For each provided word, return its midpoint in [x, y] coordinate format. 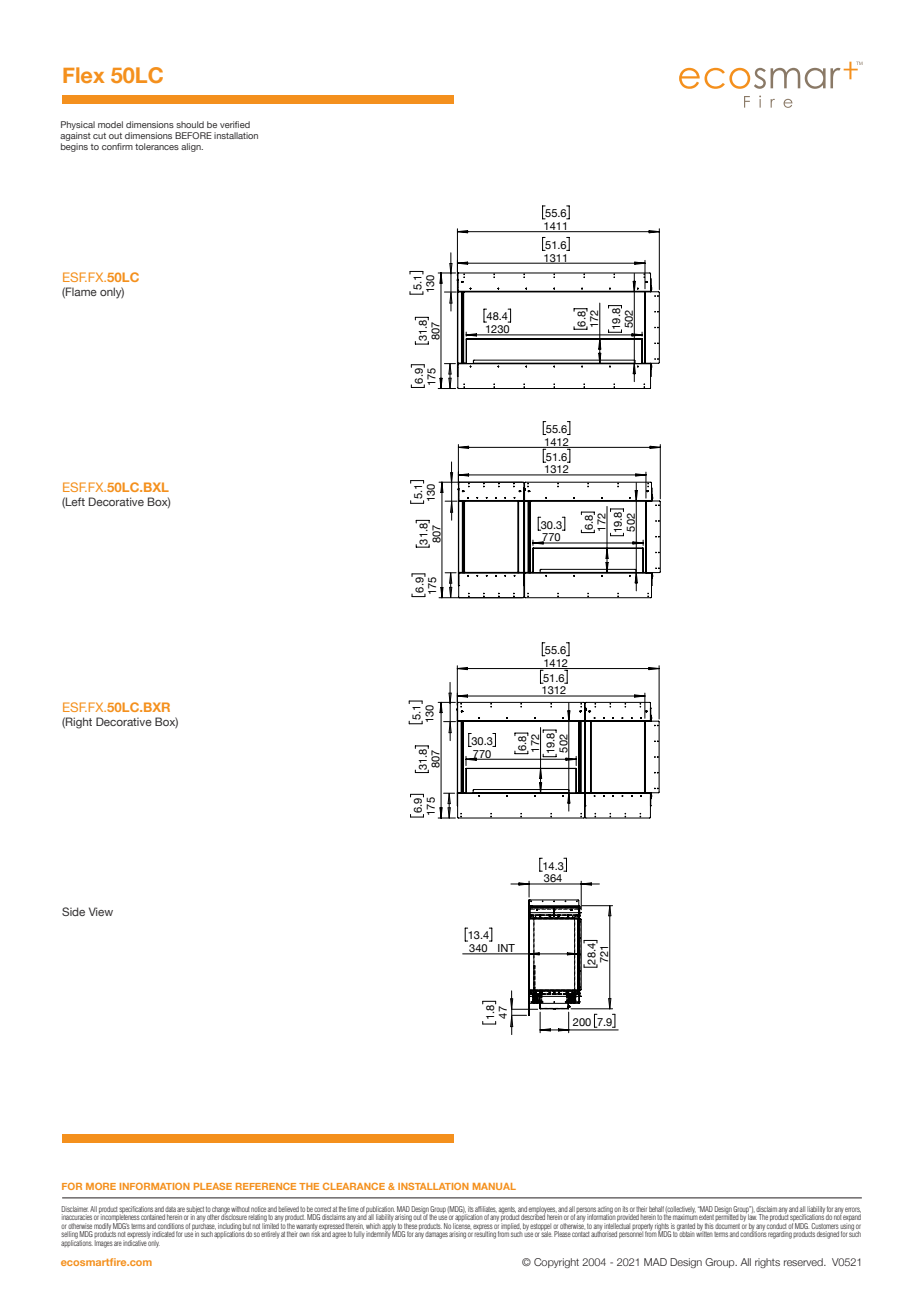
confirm [117, 146]
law [752, 1216]
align [192, 147]
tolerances [157, 146]
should [190, 124]
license [462, 1226]
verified [235, 124]
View [101, 911]
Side [73, 911]
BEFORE [193, 135]
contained [153, 1217]
